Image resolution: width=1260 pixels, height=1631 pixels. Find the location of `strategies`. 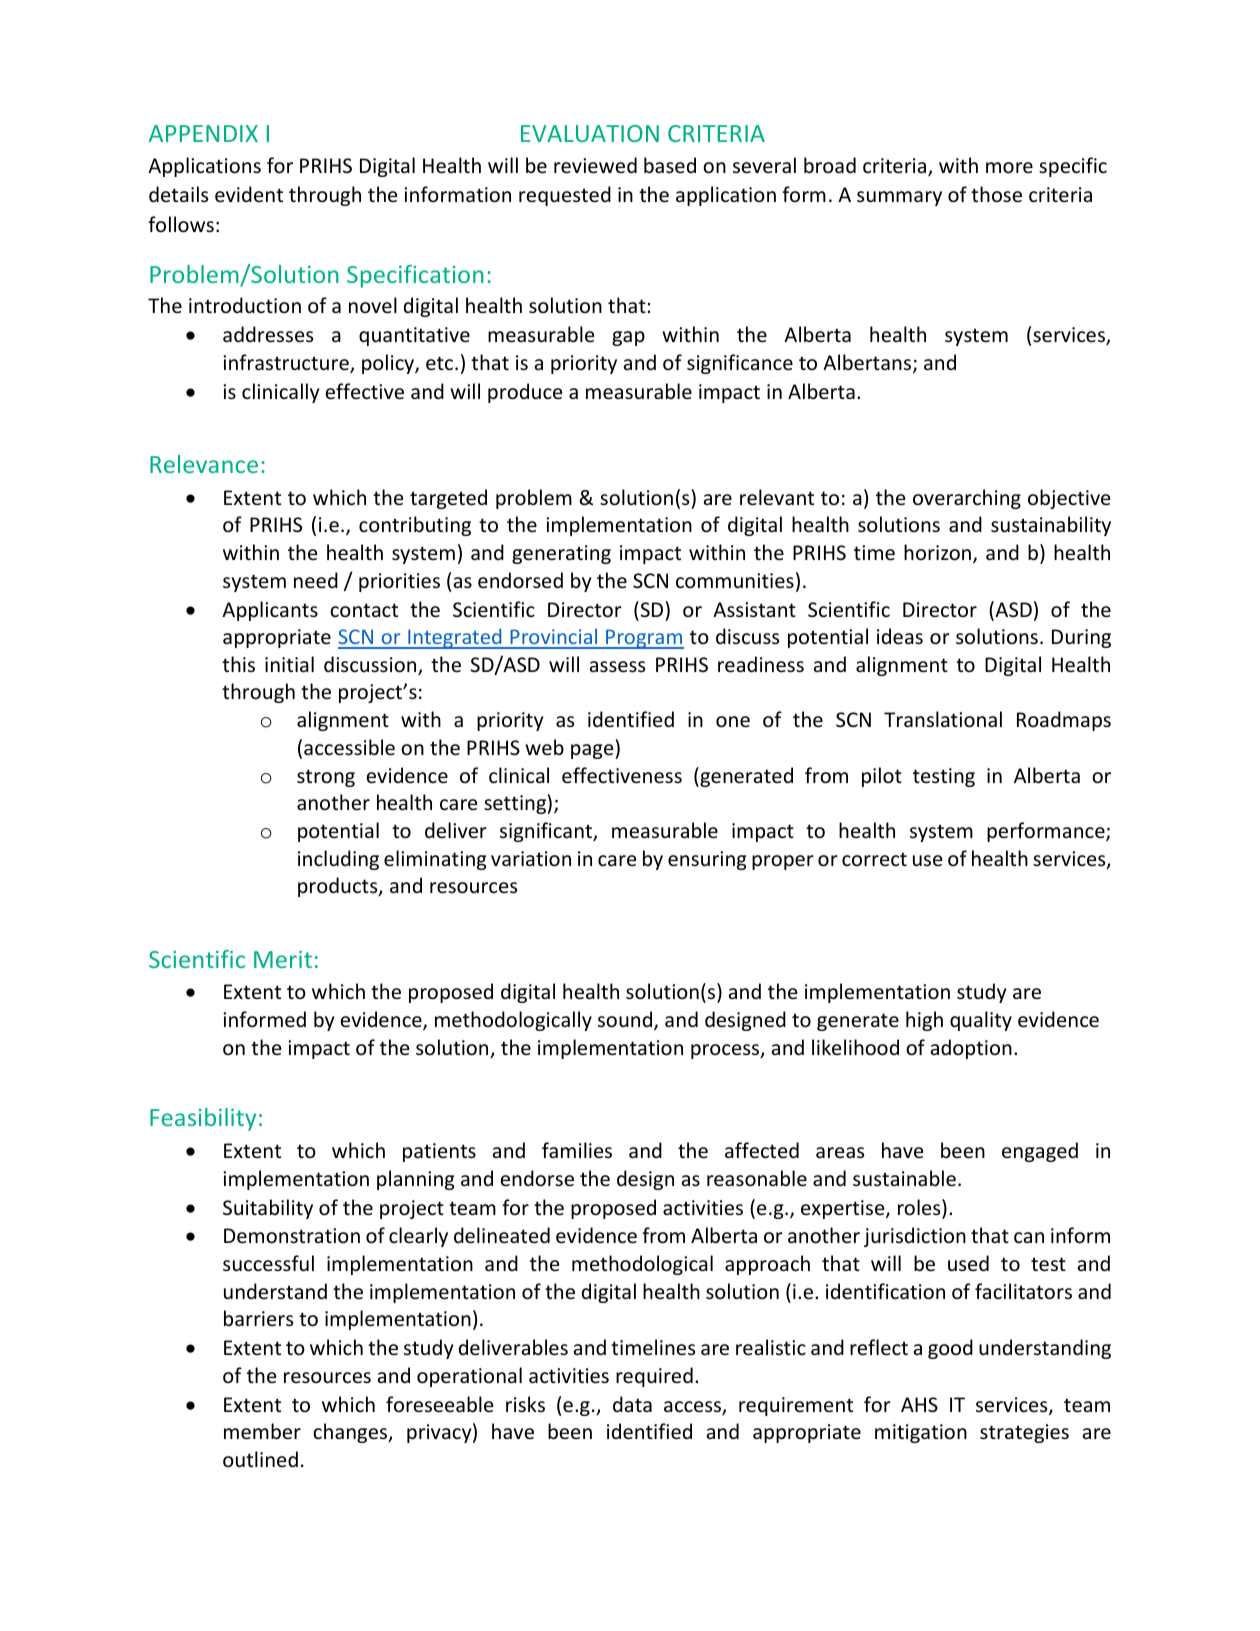

strategies is located at coordinates (1024, 1433).
